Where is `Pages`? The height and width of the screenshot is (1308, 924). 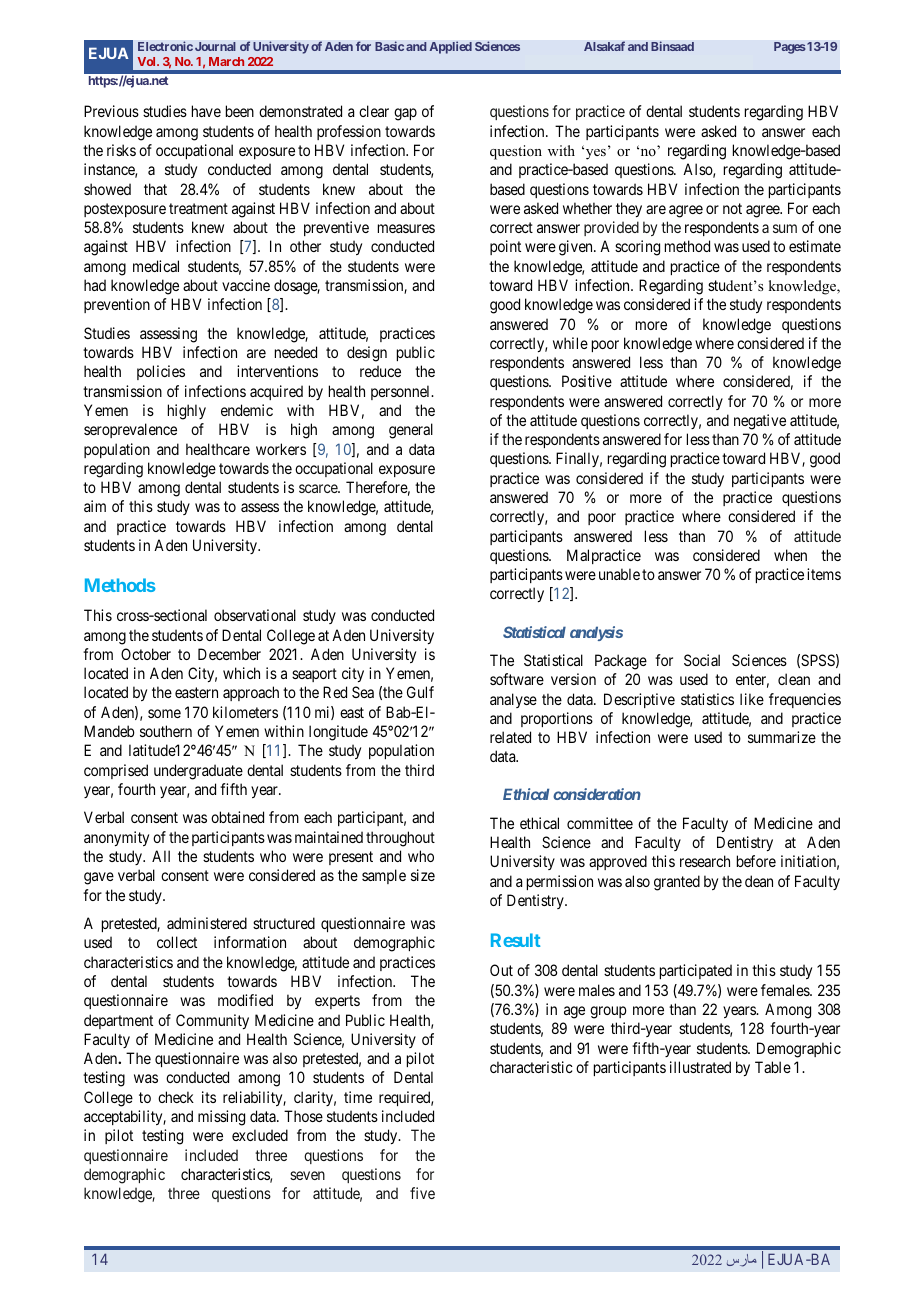 Pages is located at coordinates (790, 48).
